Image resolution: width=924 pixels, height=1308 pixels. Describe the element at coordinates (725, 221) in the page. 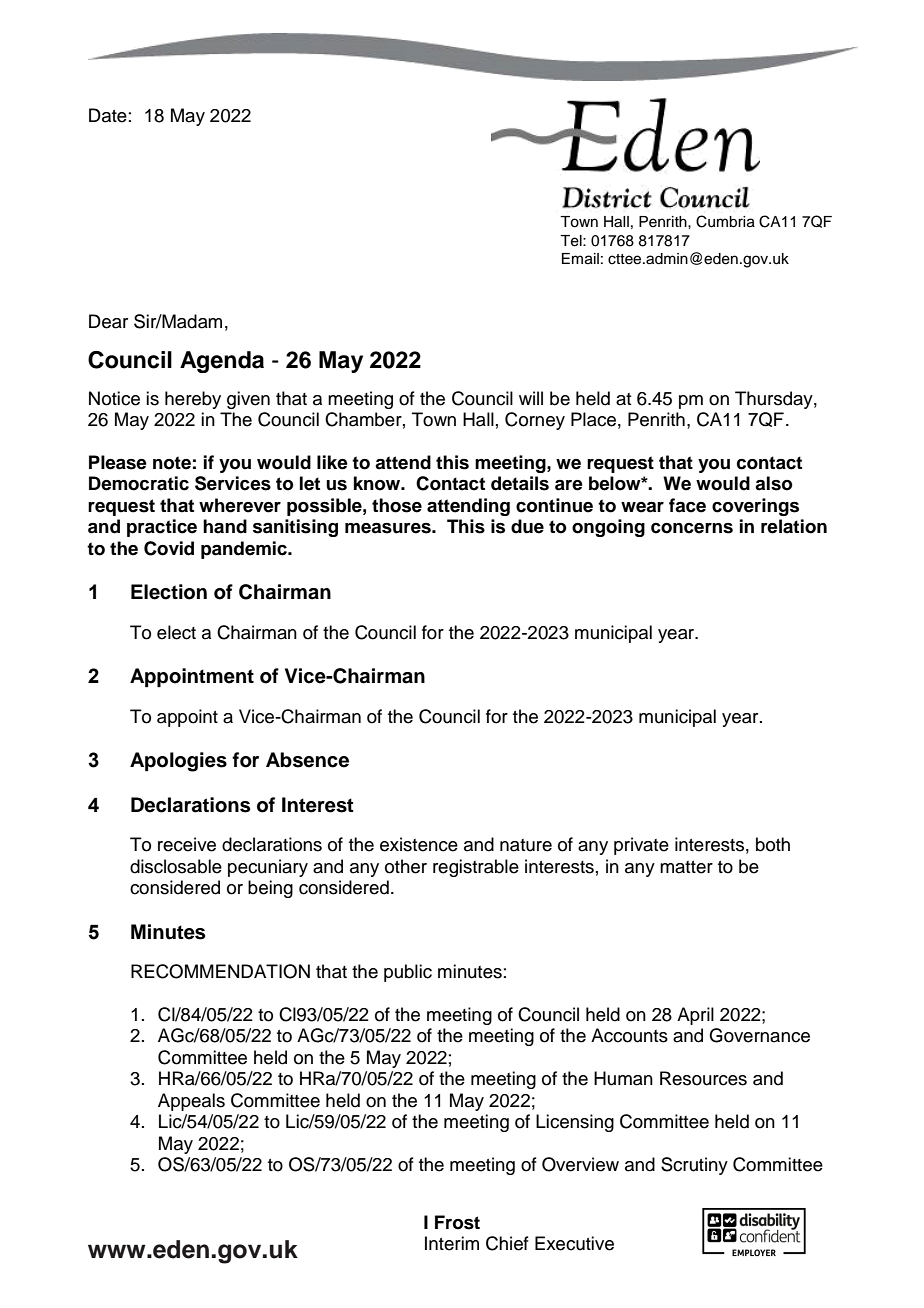

I see `Cumbria` at that location.
